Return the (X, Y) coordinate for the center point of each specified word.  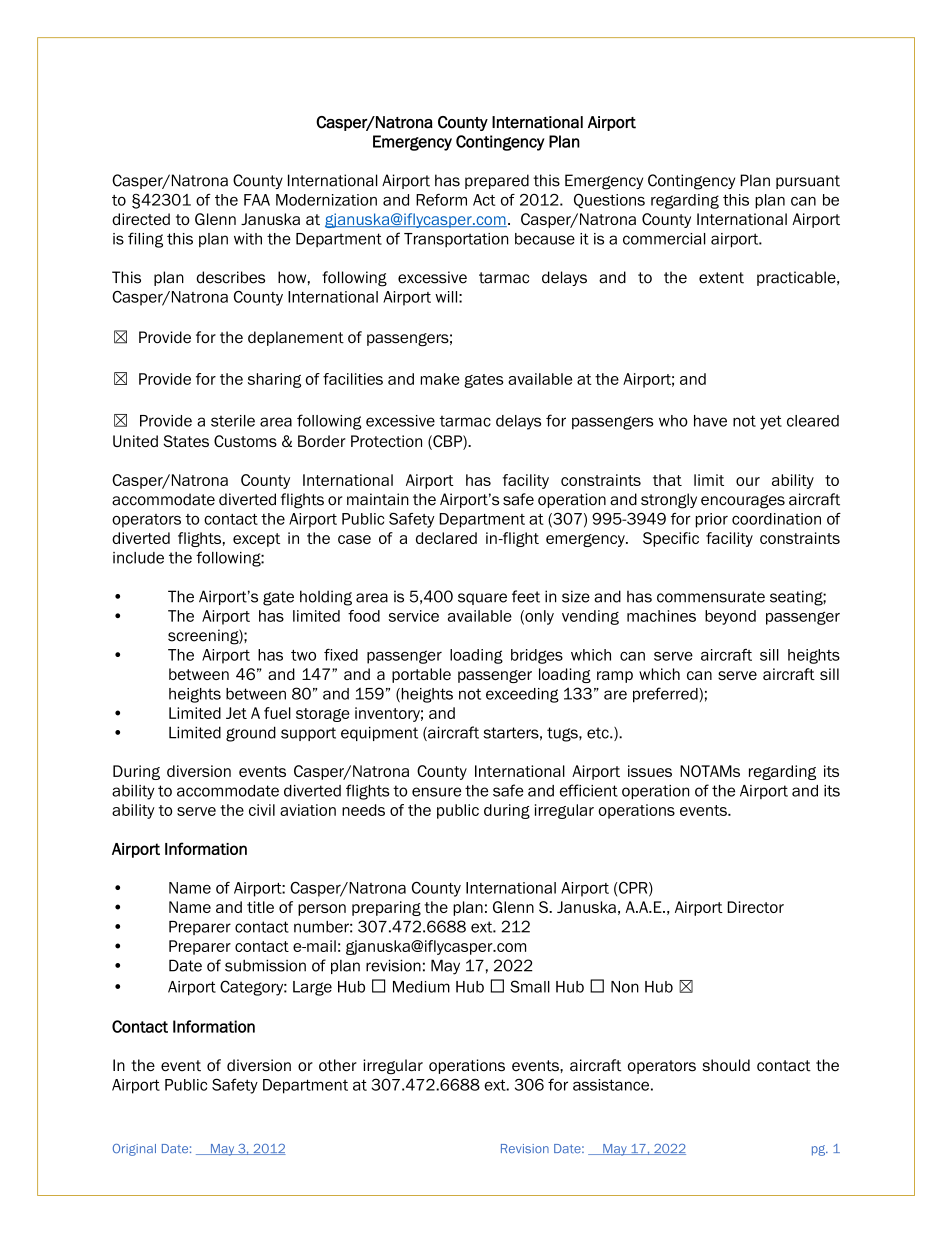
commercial (664, 239)
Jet (236, 713)
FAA (257, 200)
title (260, 907)
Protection (386, 441)
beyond (730, 617)
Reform (441, 200)
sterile (233, 421)
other (338, 1065)
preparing (386, 908)
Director (755, 907)
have (710, 421)
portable (421, 675)
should (726, 1065)
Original (134, 1150)
